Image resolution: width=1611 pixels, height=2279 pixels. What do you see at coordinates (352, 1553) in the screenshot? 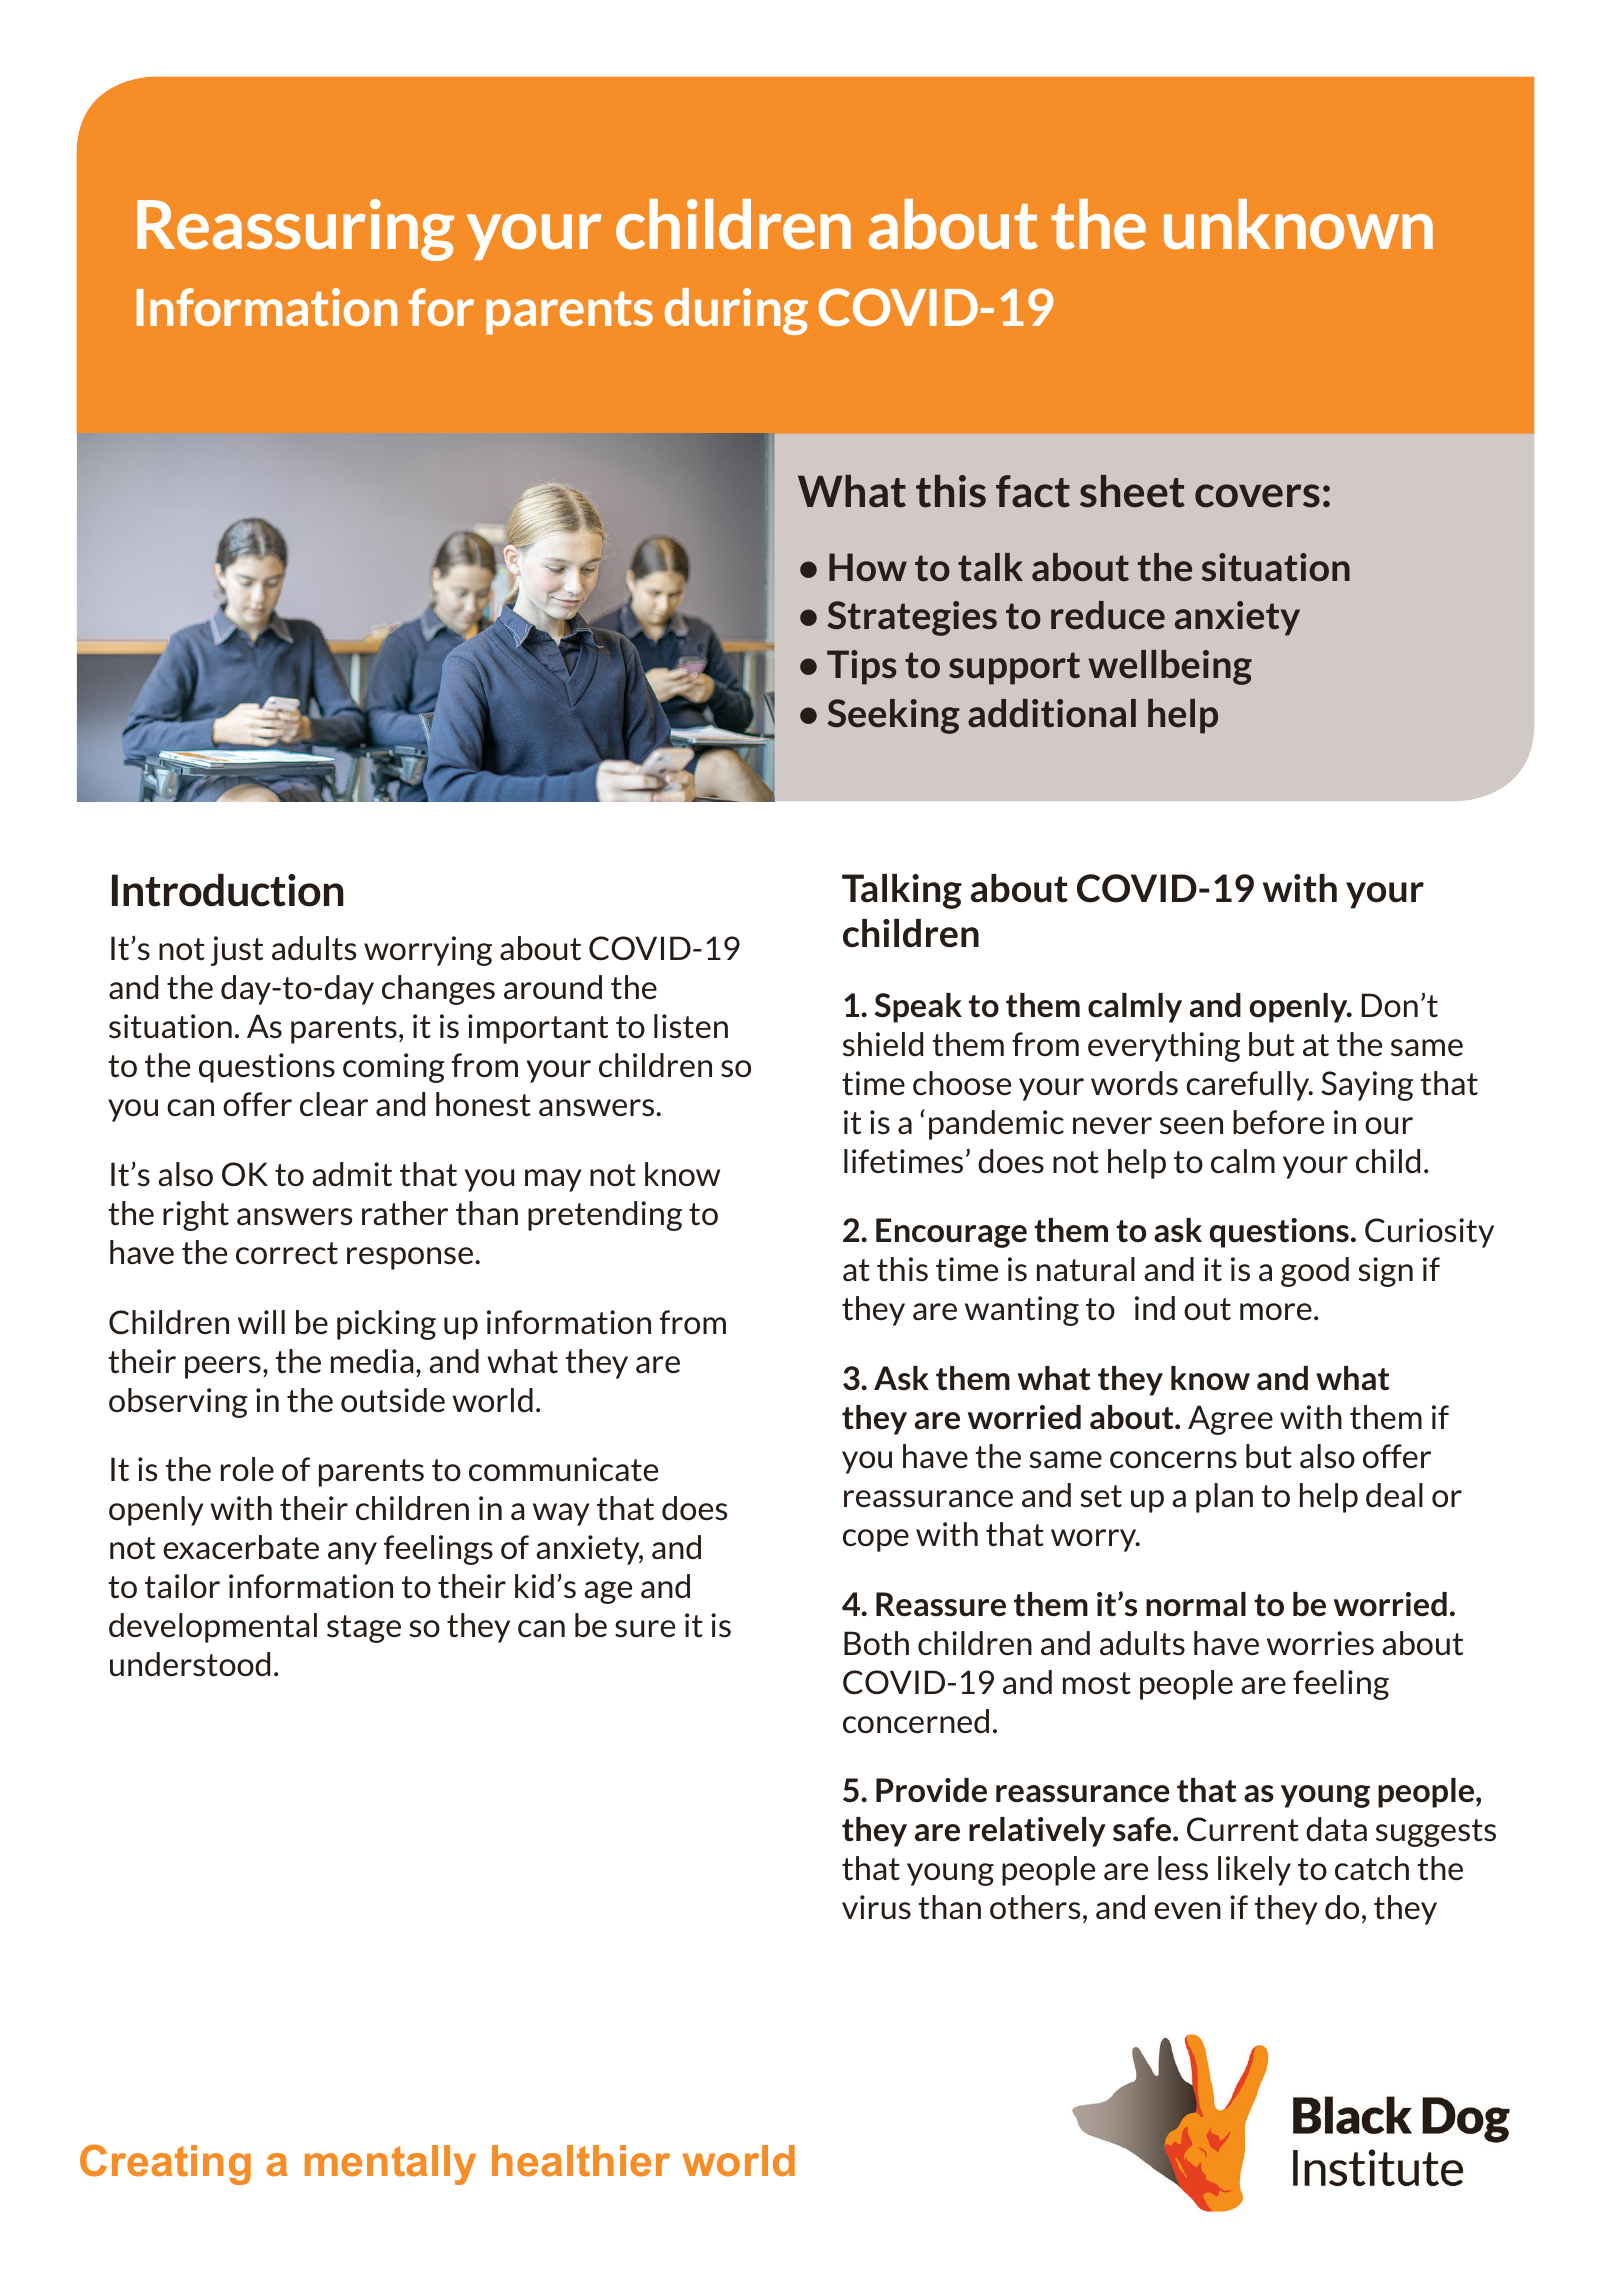
I see `any` at bounding box center [352, 1553].
